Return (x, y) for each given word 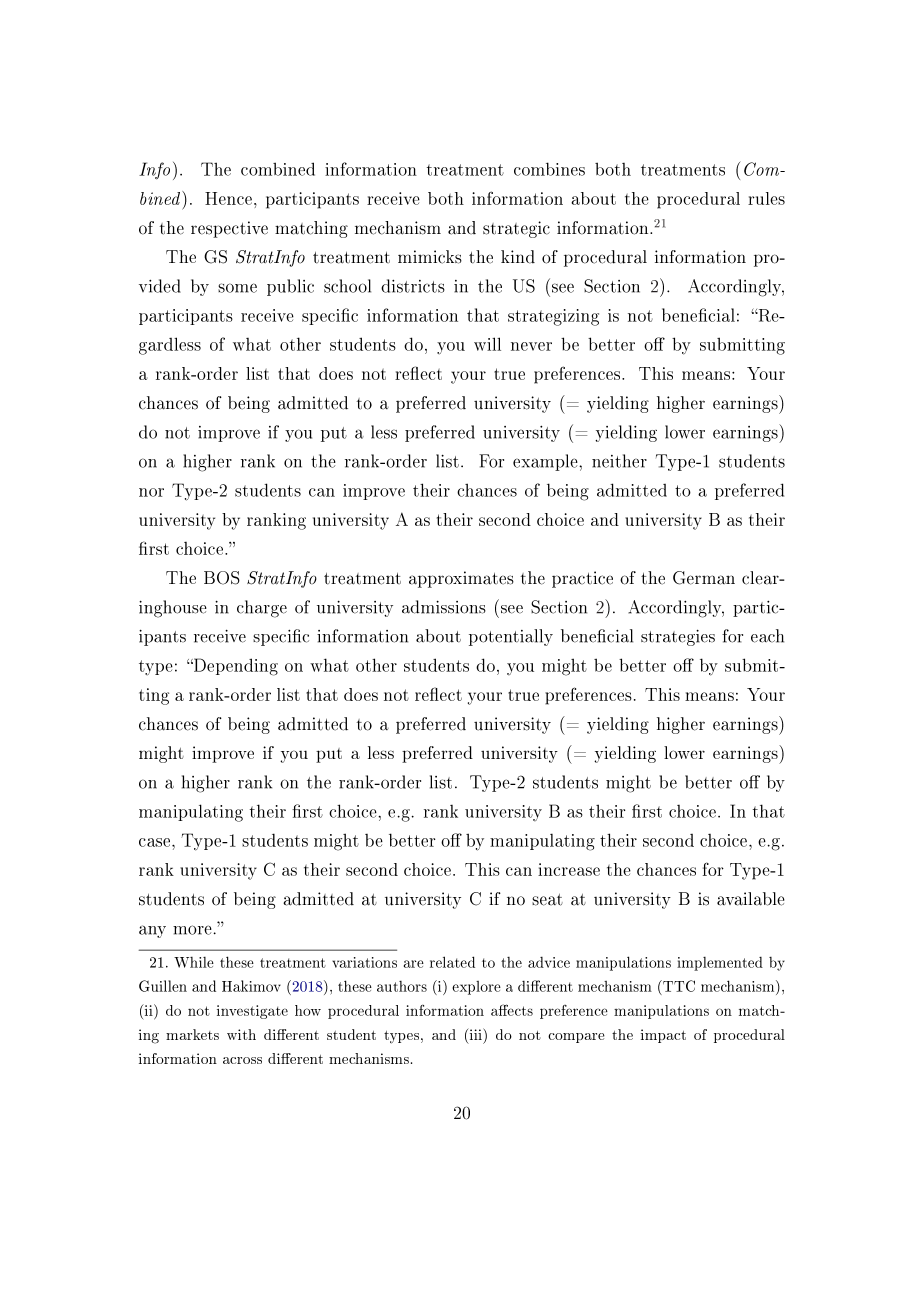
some (237, 288)
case (156, 842)
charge (262, 609)
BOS (222, 578)
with (241, 1034)
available (751, 899)
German (704, 578)
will (487, 344)
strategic (516, 229)
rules (766, 198)
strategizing (553, 317)
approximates (461, 579)
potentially (511, 637)
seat (547, 900)
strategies (678, 637)
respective (229, 229)
